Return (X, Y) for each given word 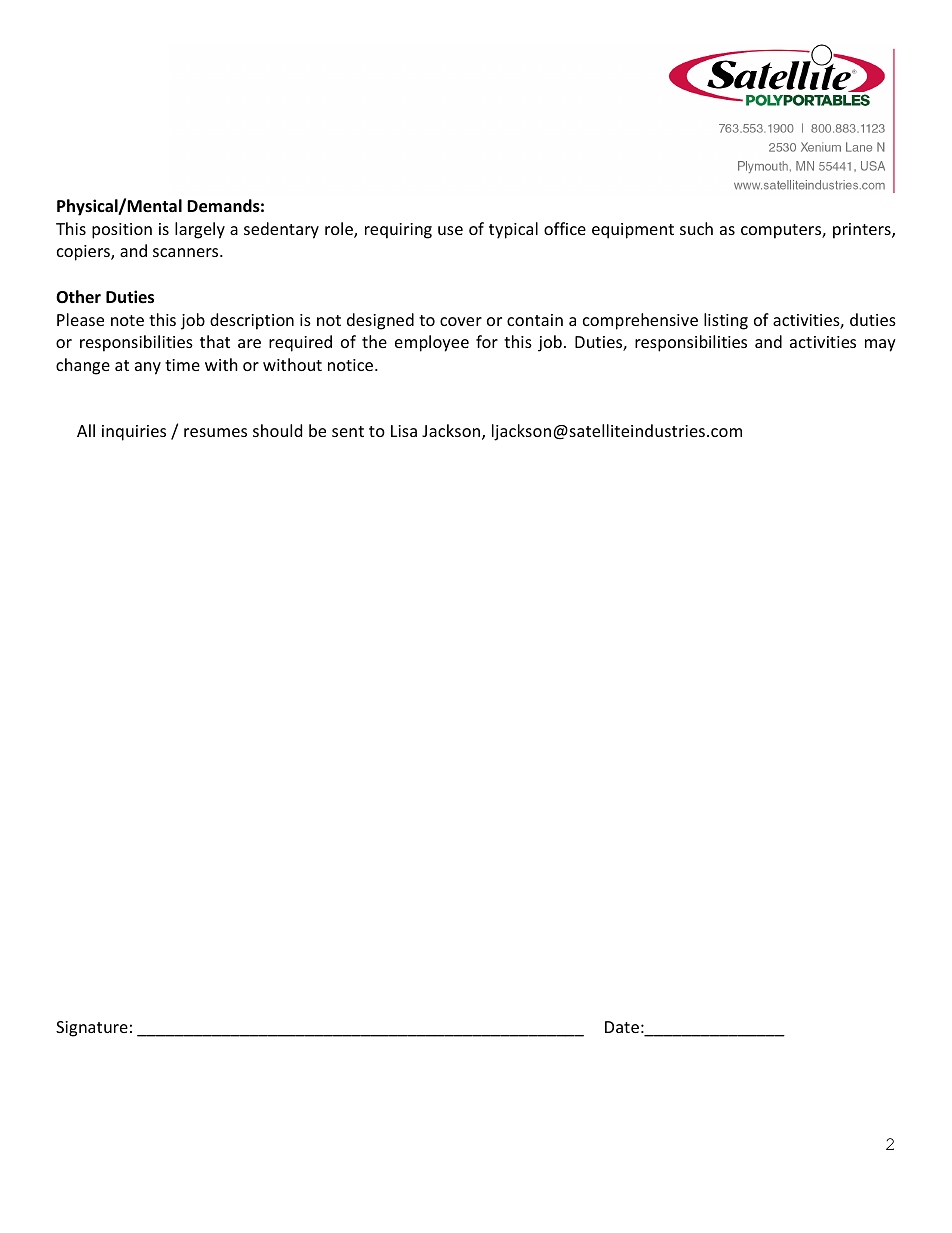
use (450, 230)
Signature (92, 1029)
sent (348, 431)
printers (863, 231)
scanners (187, 252)
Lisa (404, 431)
